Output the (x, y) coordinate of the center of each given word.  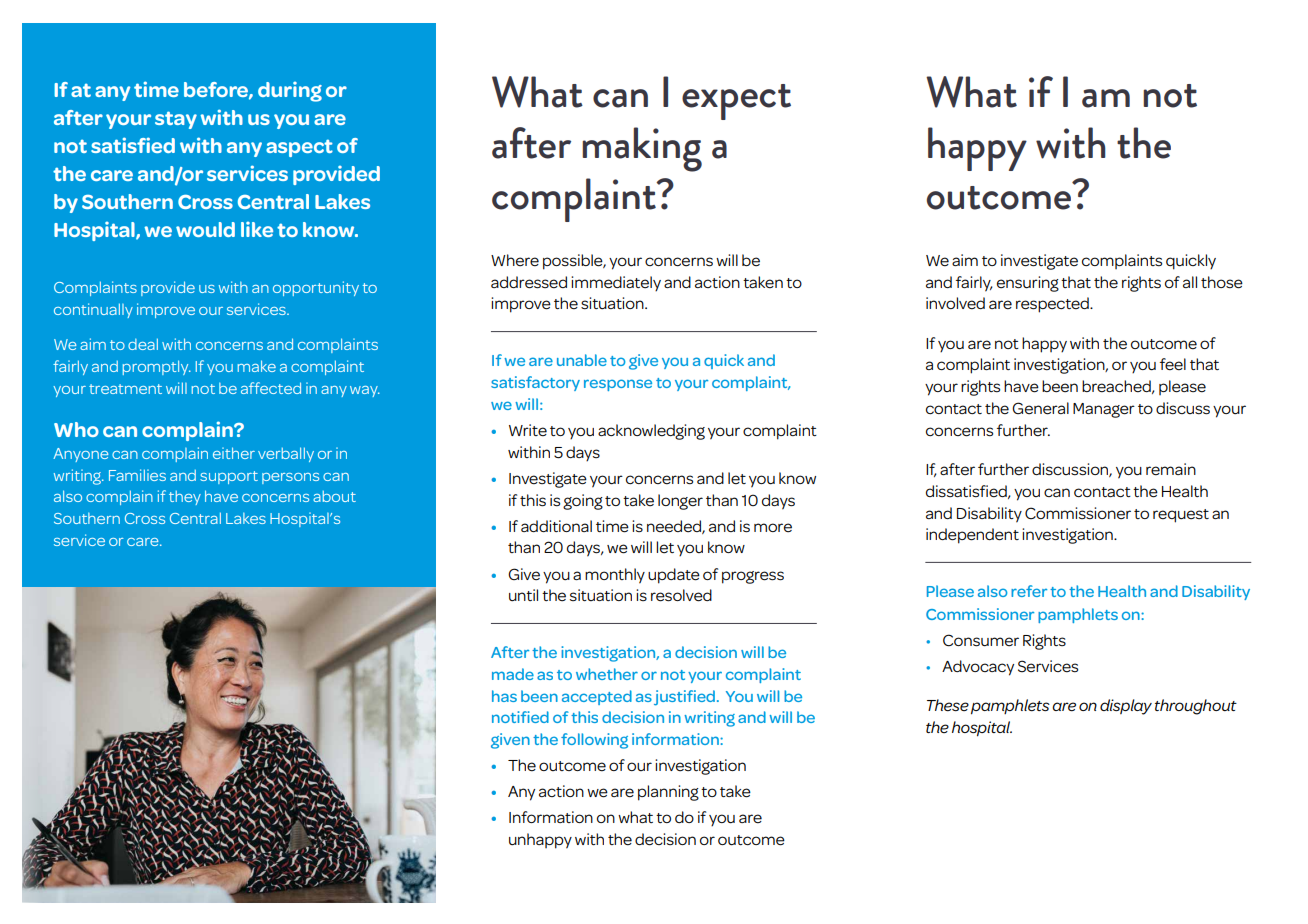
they (185, 498)
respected (1053, 305)
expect (736, 102)
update (674, 576)
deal (143, 344)
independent (972, 536)
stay (176, 120)
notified (520, 717)
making (642, 149)
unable (582, 360)
